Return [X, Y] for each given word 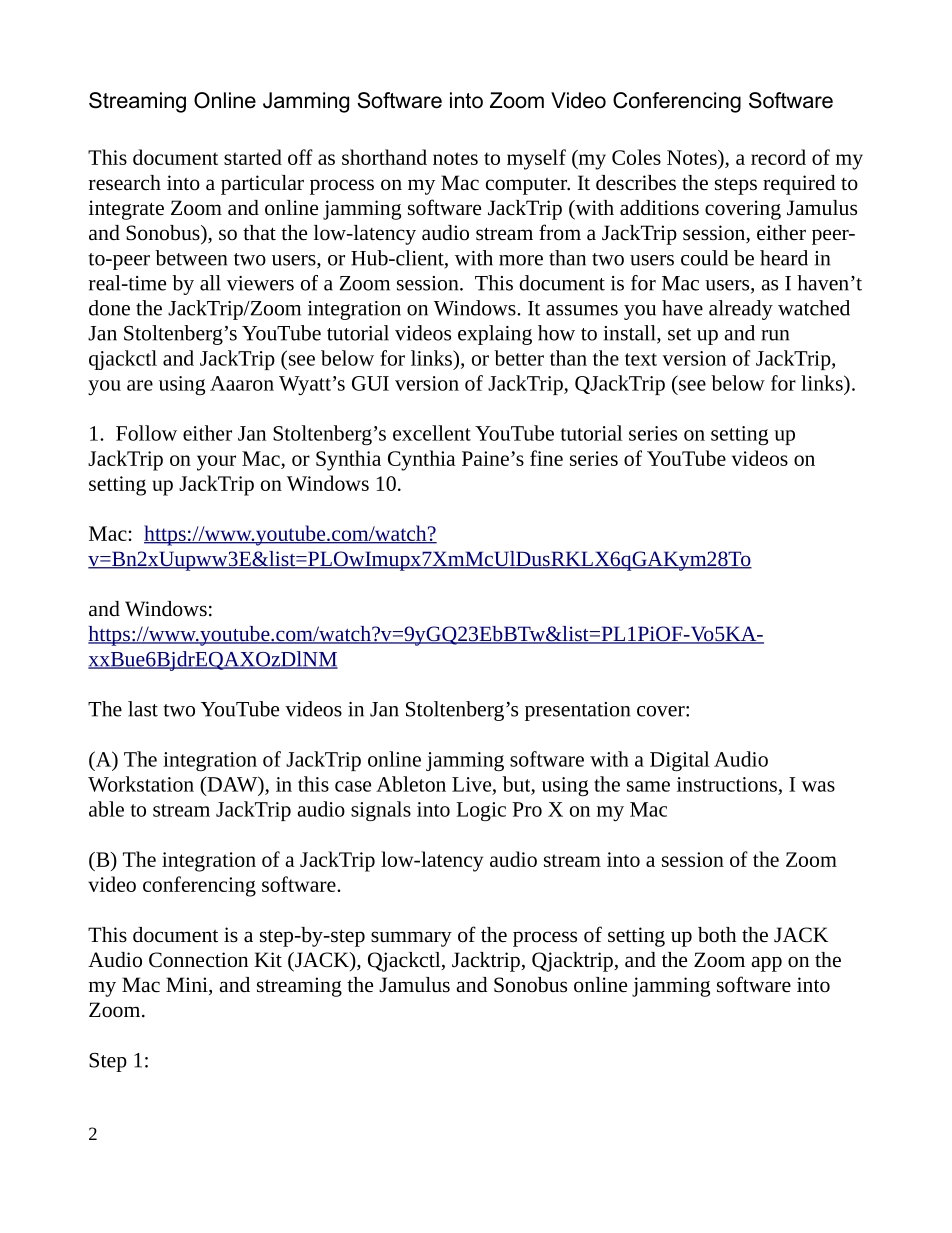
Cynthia [422, 460]
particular [262, 185]
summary [411, 939]
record [778, 157]
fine [546, 458]
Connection [198, 960]
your [216, 463]
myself [536, 159]
